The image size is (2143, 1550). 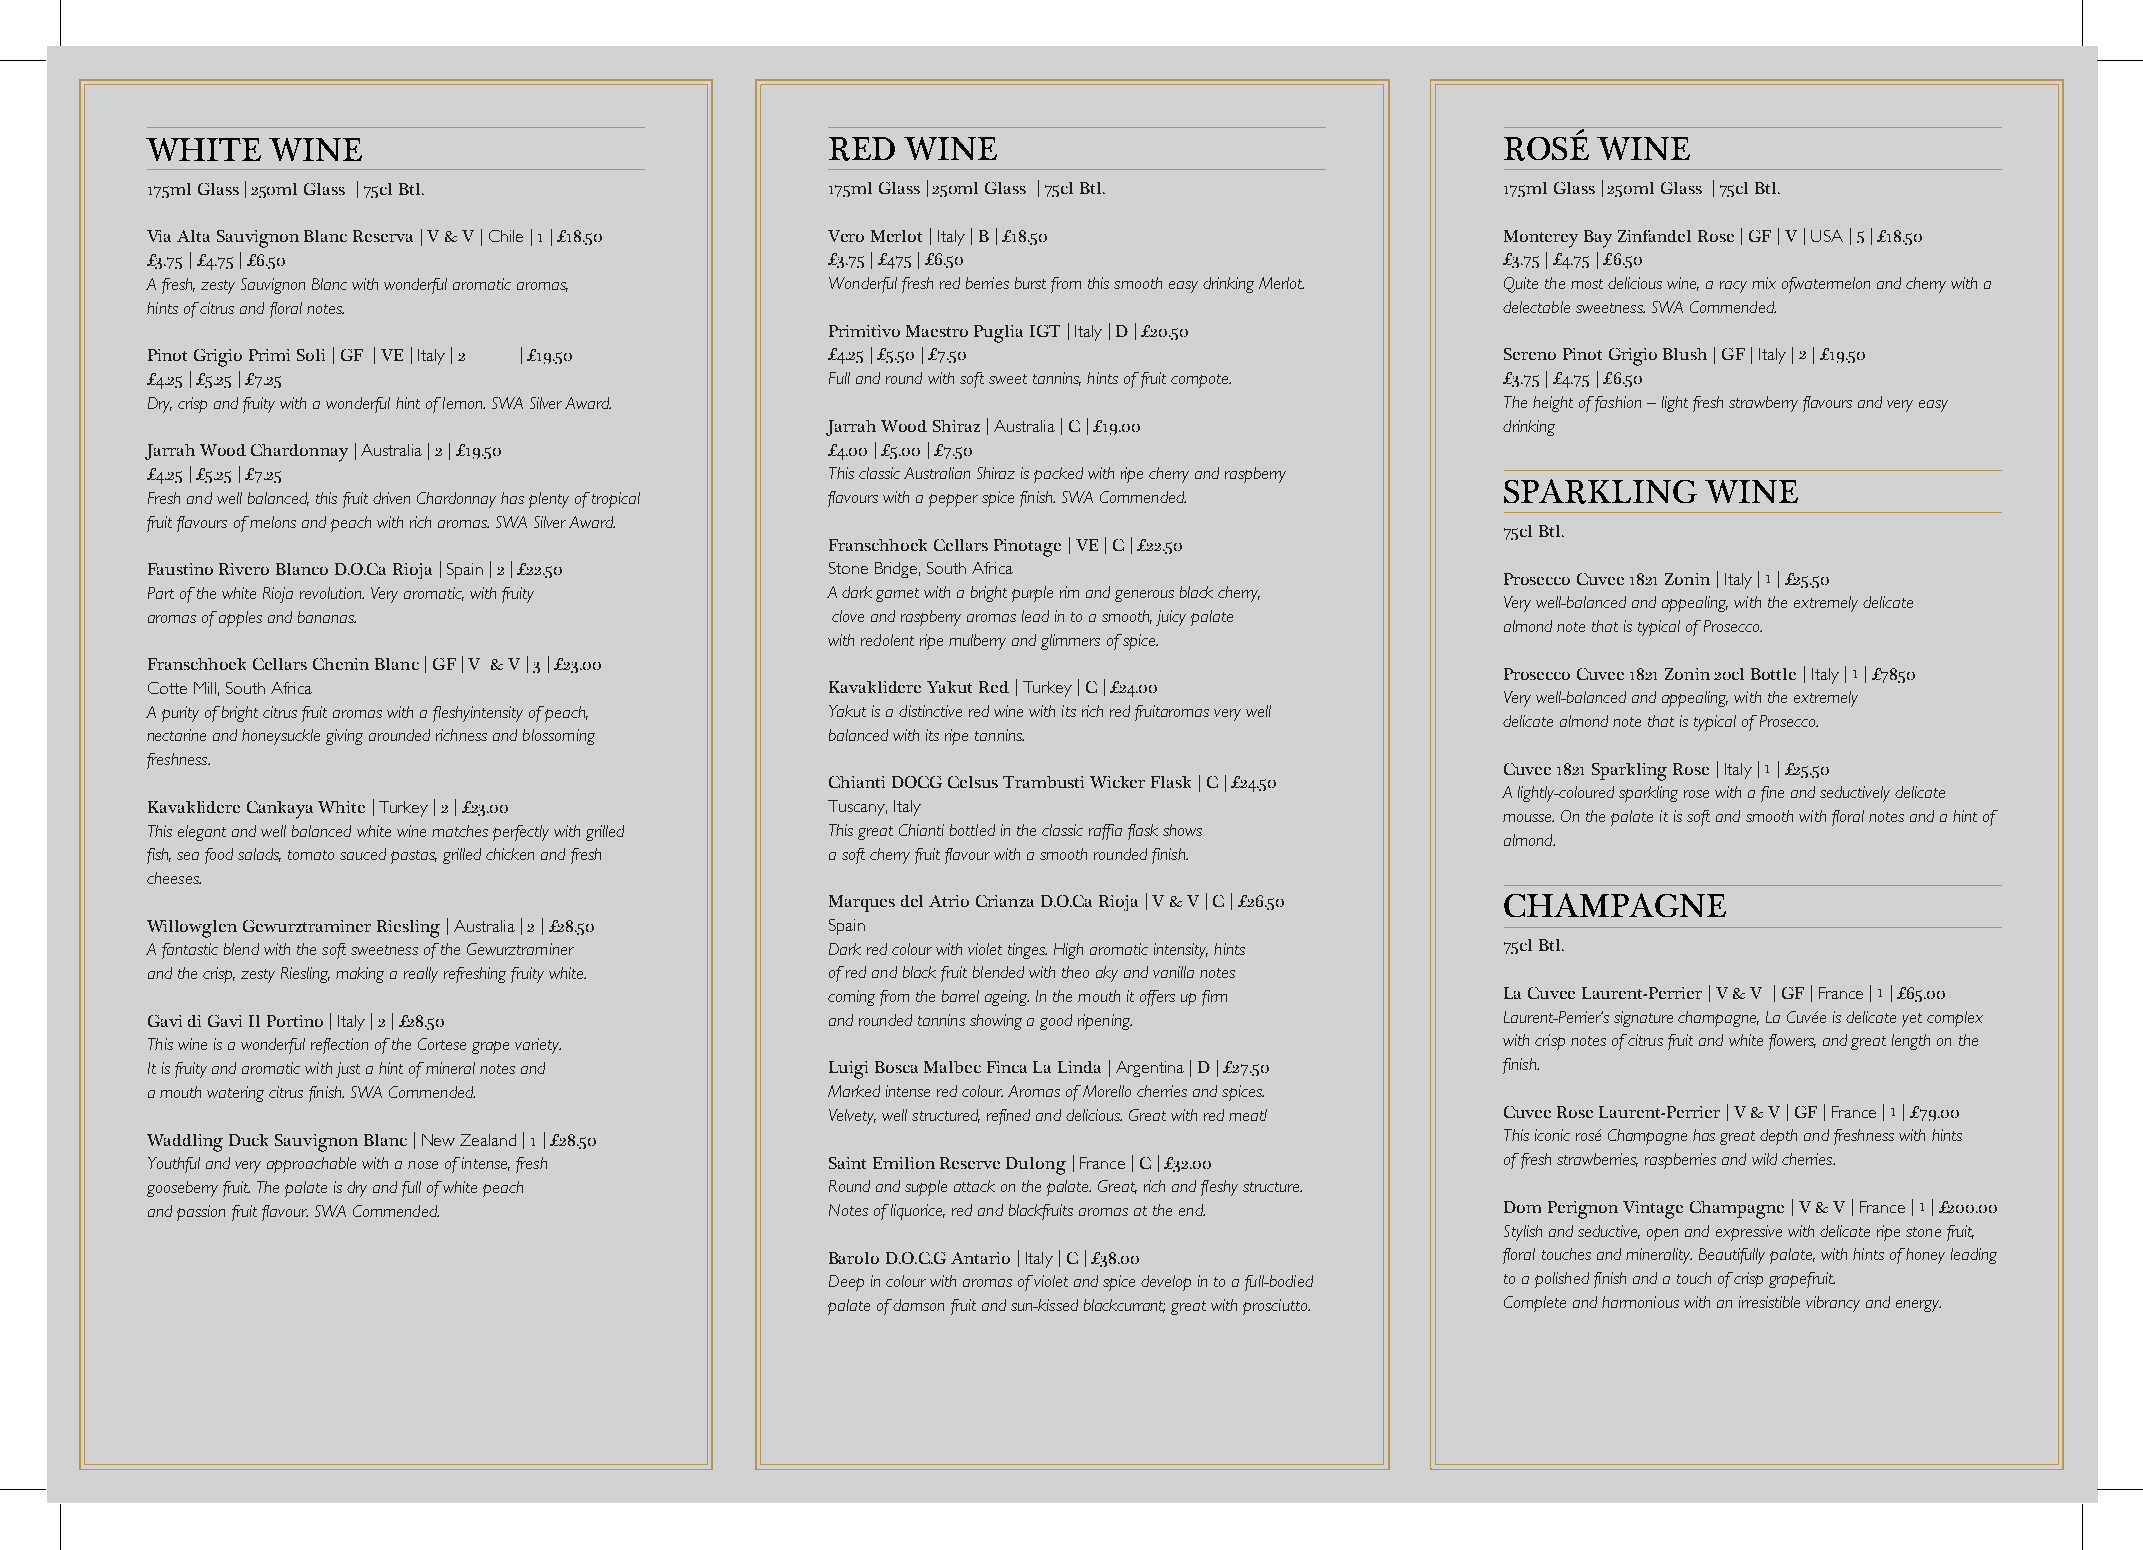 What do you see at coordinates (1643, 1019) in the page?
I see `signature` at bounding box center [1643, 1019].
